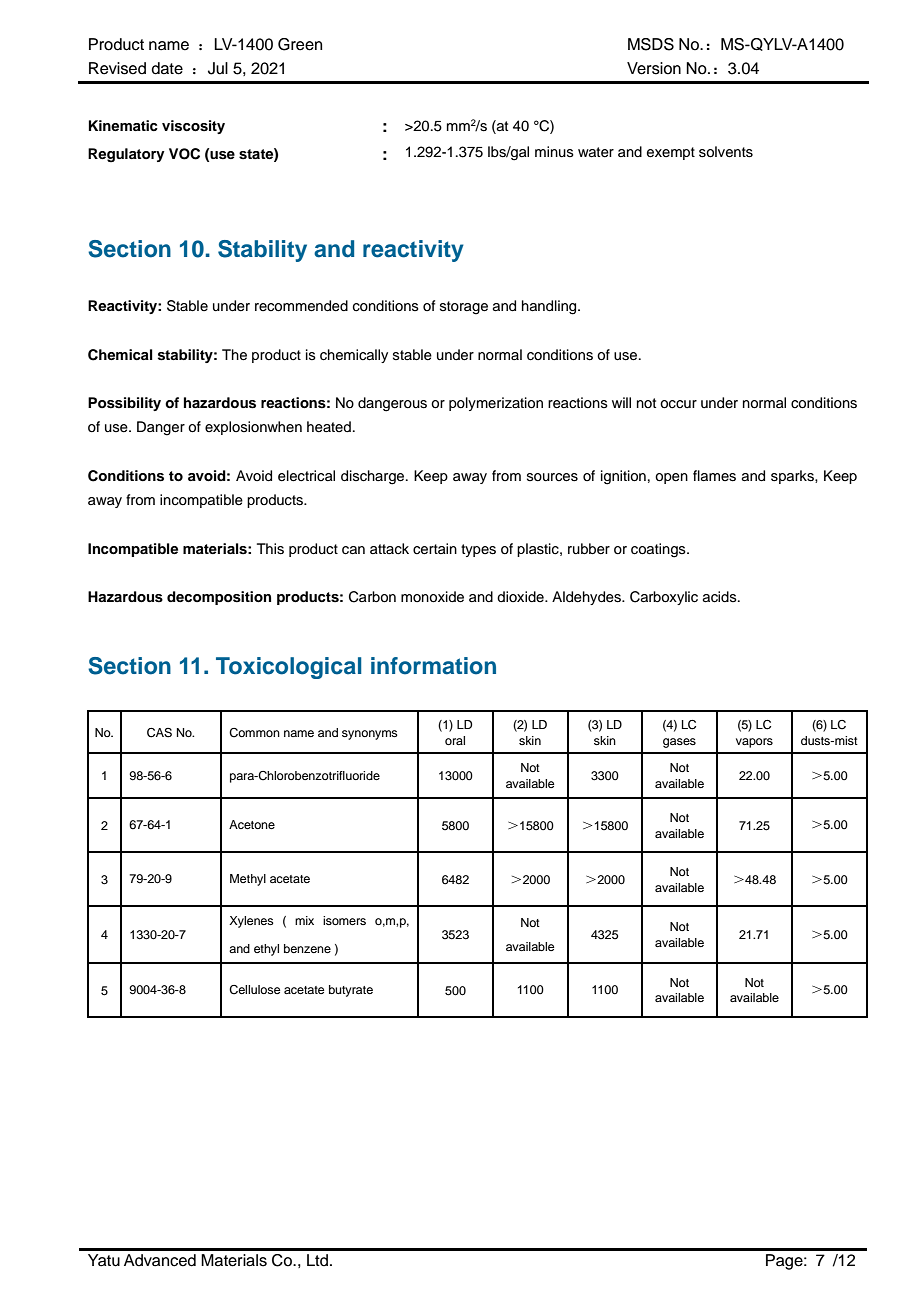 The width and height of the screenshot is (924, 1308). Describe the element at coordinates (160, 1260) in the screenshot. I see `Advanced` at that location.
